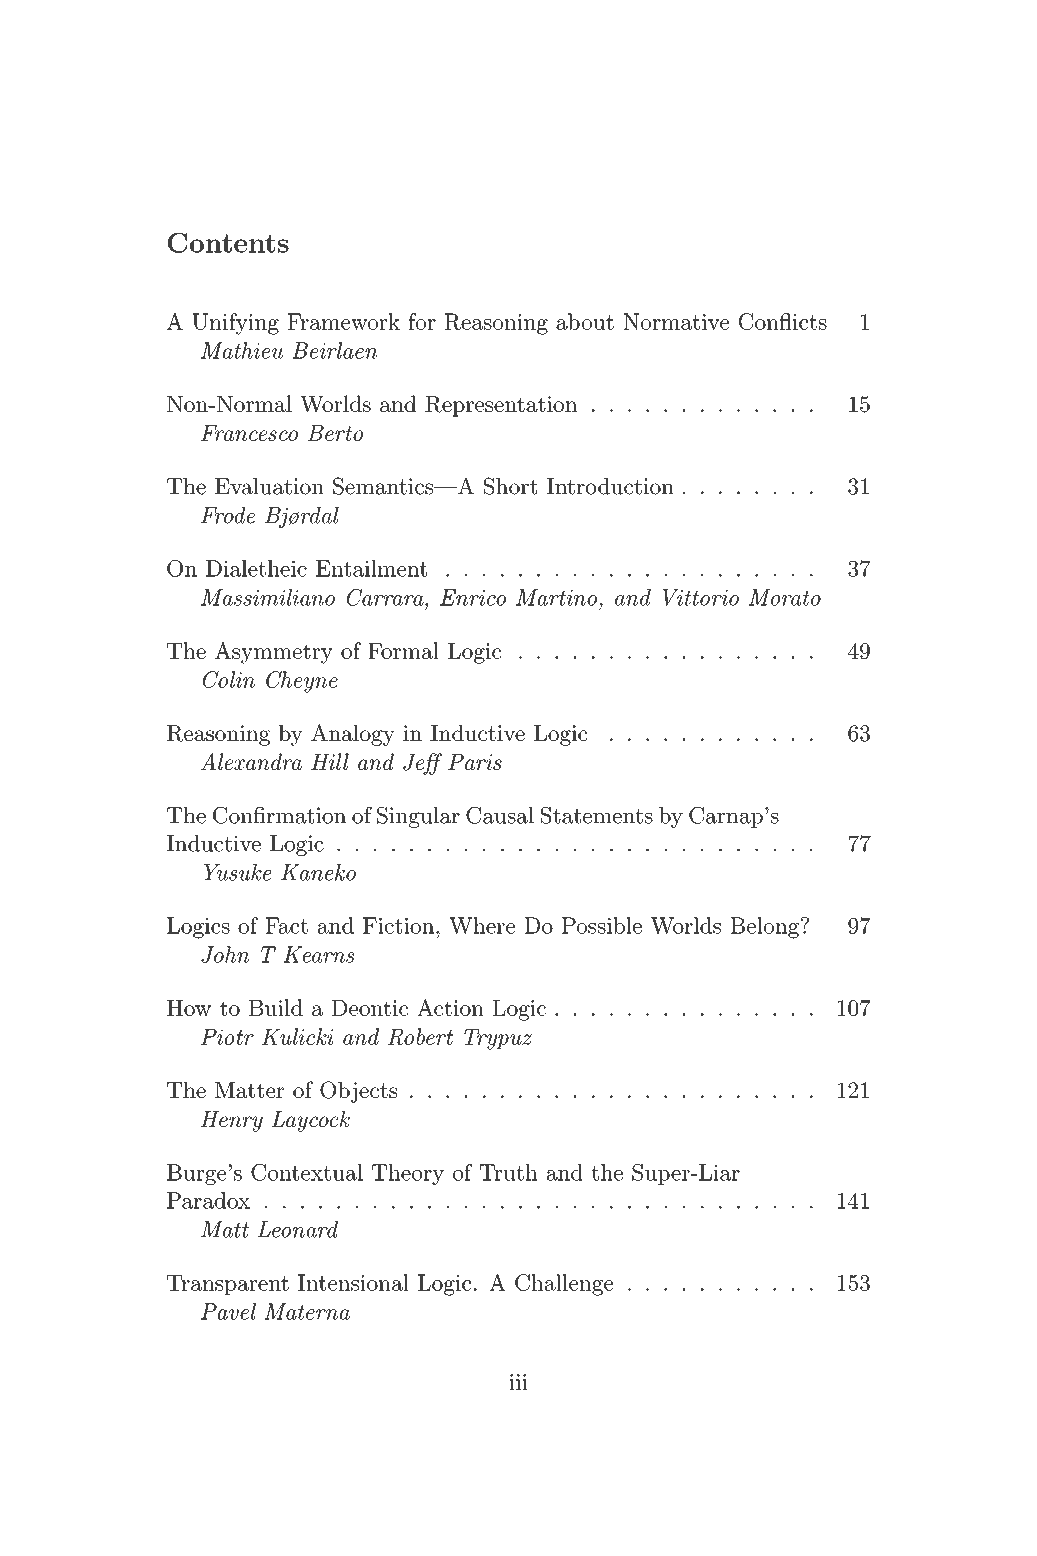 The width and height of the screenshot is (1037, 1556). Describe the element at coordinates (585, 321) in the screenshot. I see `about` at that location.
